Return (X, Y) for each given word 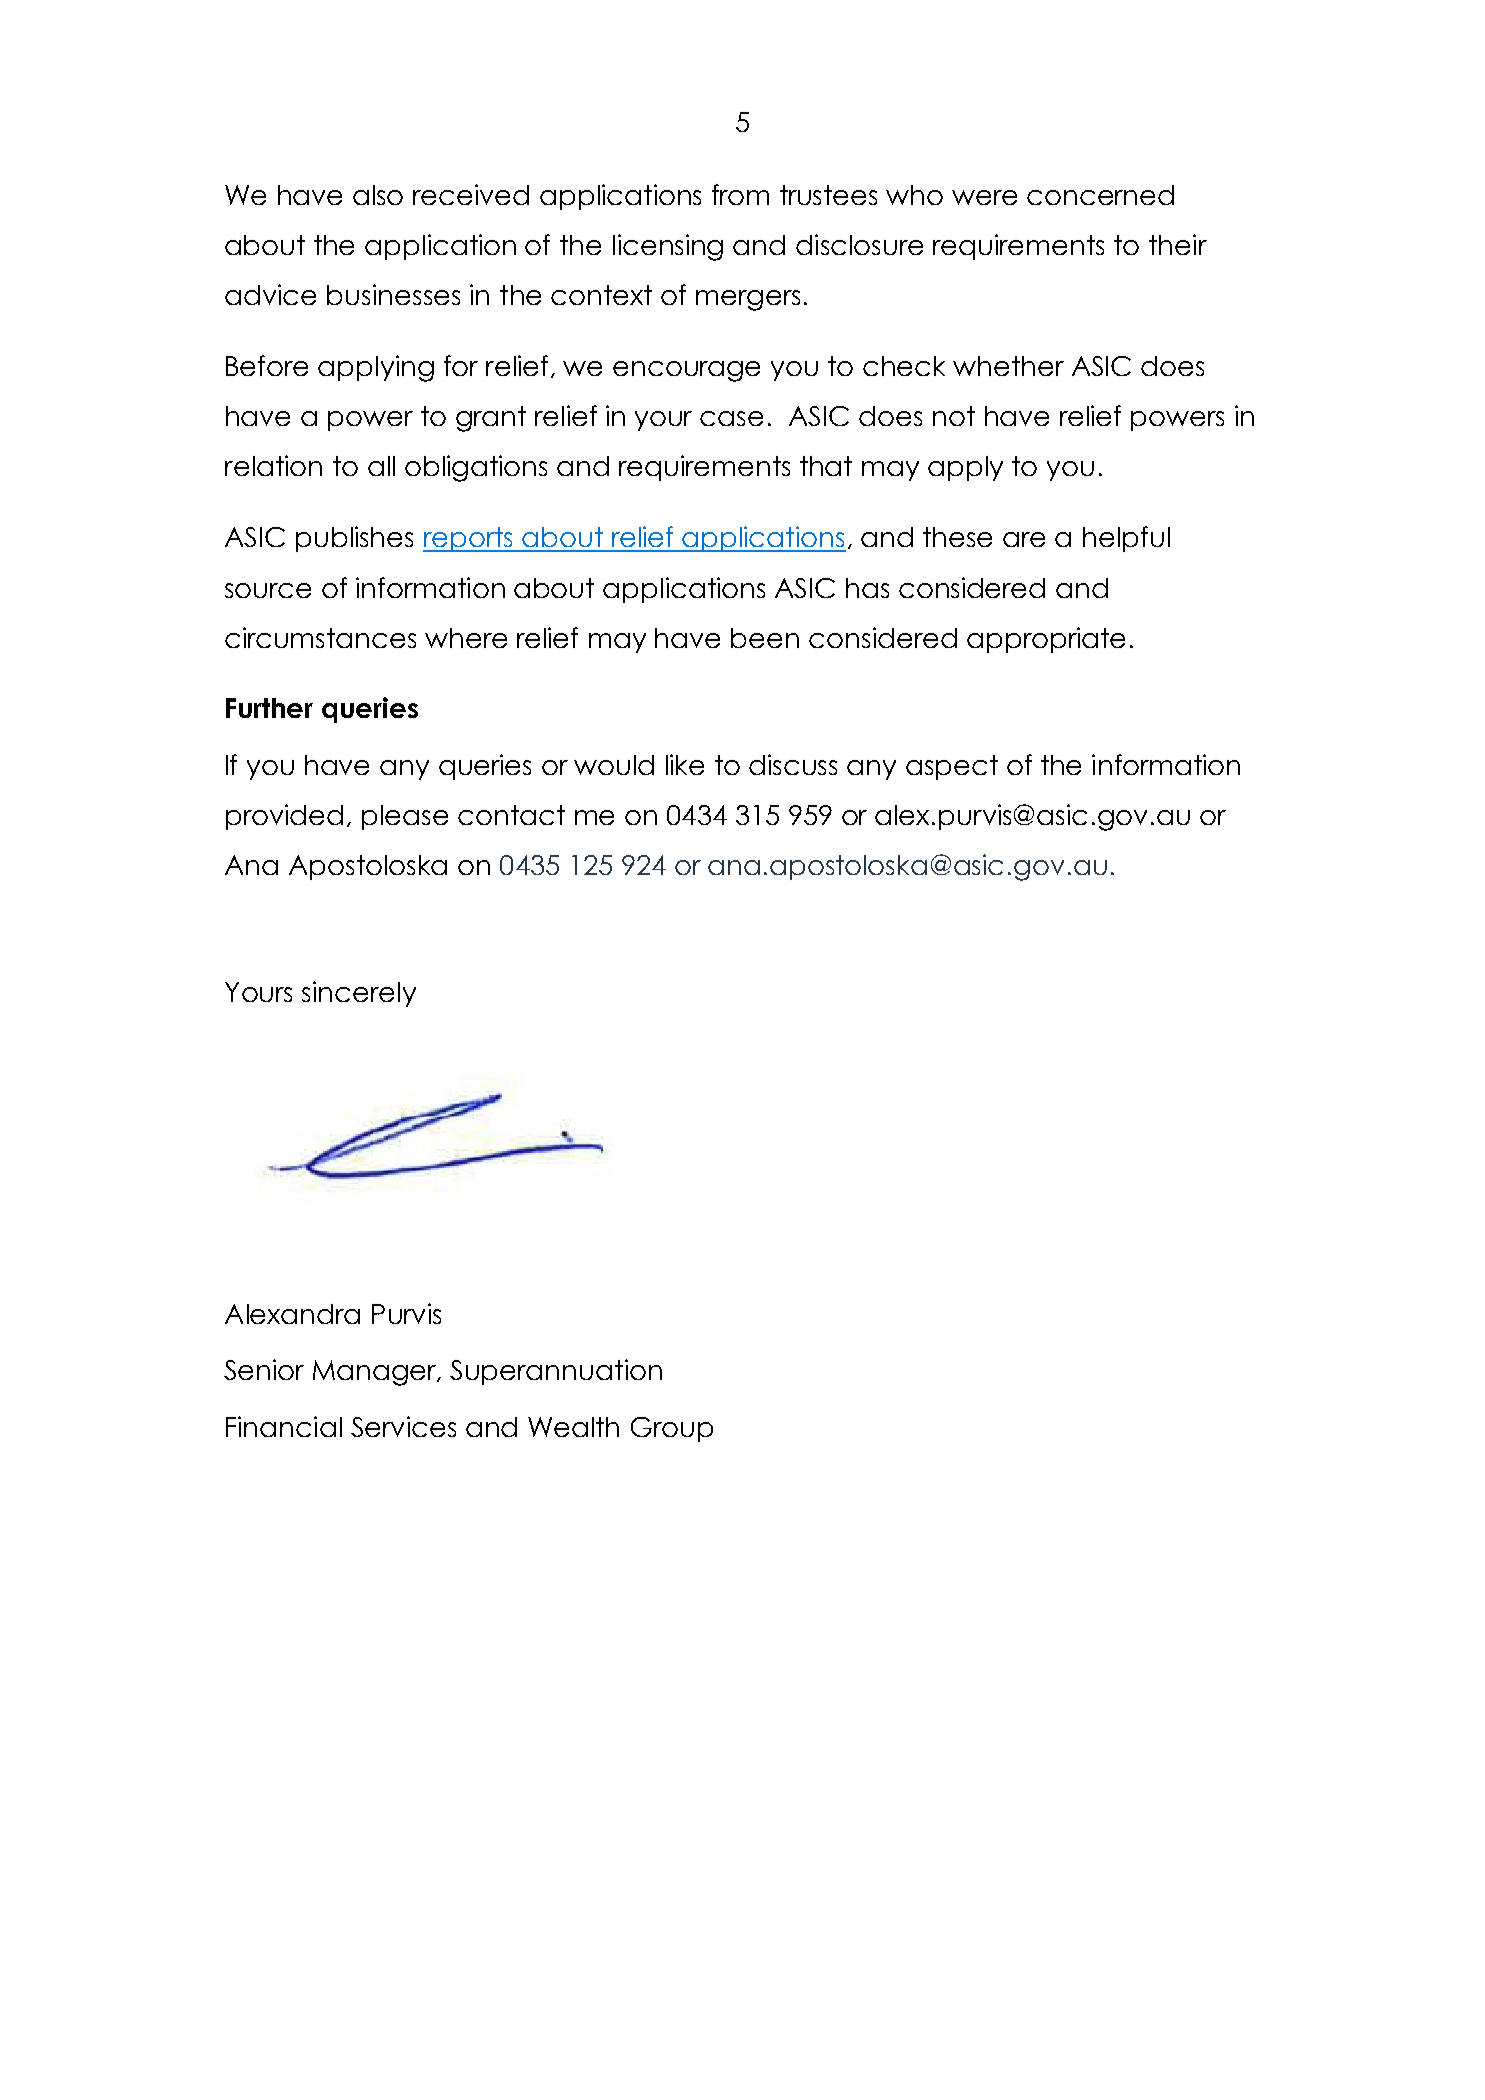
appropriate (1046, 640)
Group (672, 1429)
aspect (952, 767)
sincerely (359, 994)
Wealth (573, 1427)
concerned (1100, 195)
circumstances (320, 637)
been (765, 638)
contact (511, 815)
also (378, 195)
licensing (668, 247)
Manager (376, 1373)
